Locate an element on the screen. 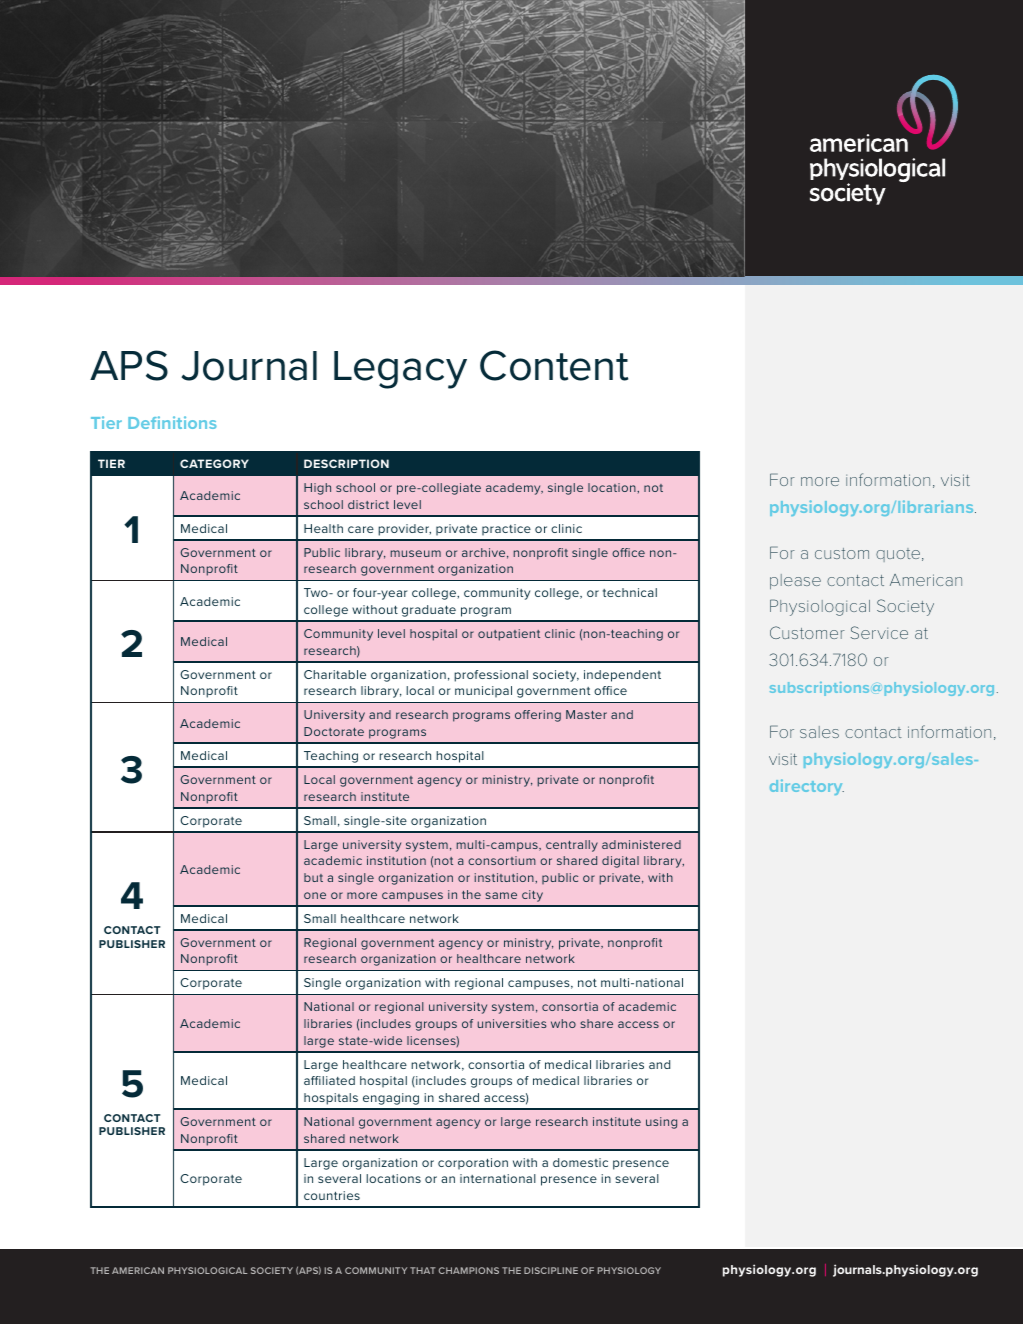 The width and height of the screenshot is (1023, 1324). quote is located at coordinates (899, 555).
